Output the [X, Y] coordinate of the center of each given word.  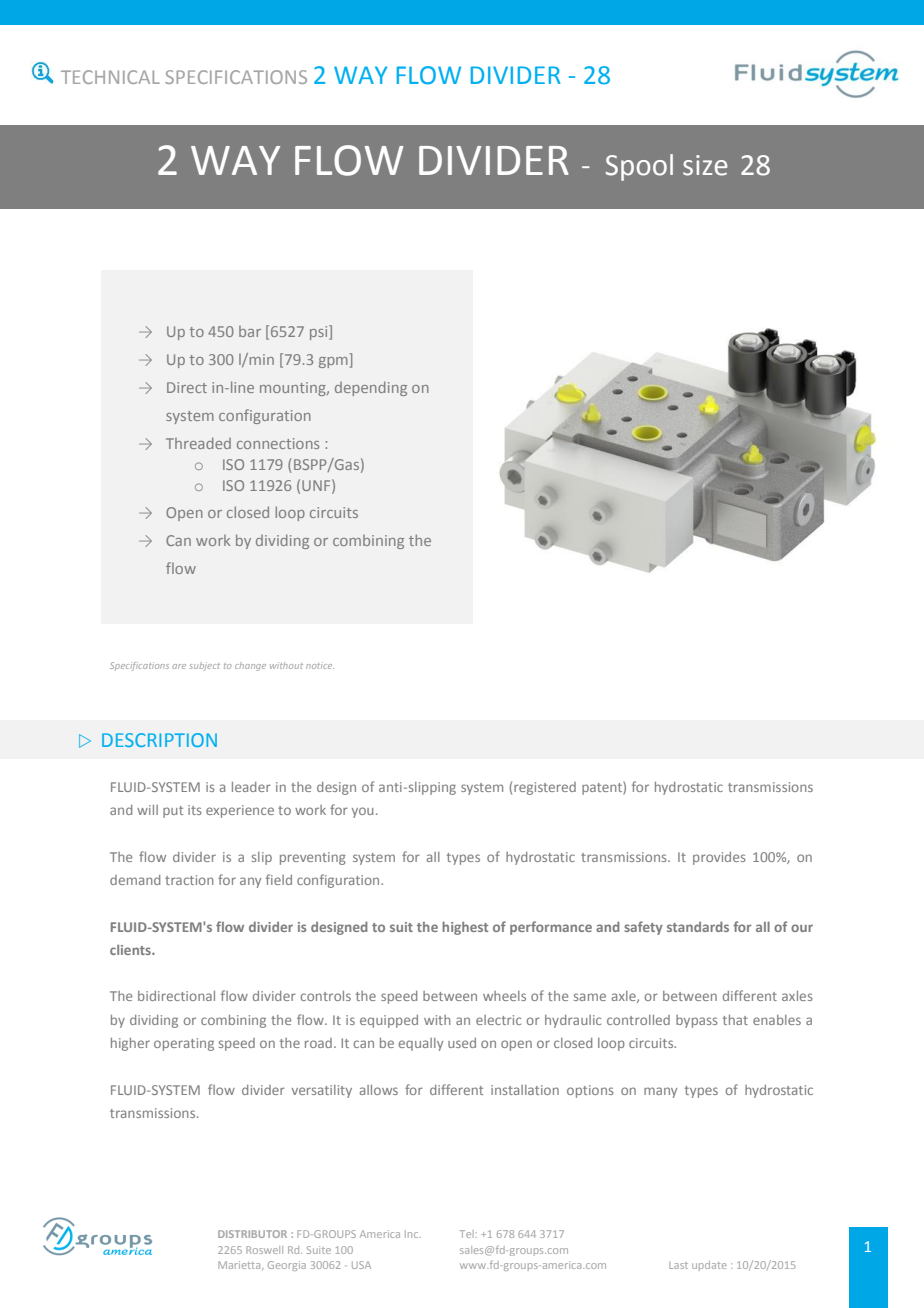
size [705, 165]
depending [371, 388]
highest [465, 928]
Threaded [198, 443]
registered [545, 788]
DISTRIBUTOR [252, 1234]
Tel [467, 1234]
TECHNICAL [110, 77]
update [709, 1266]
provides [719, 858]
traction [189, 880]
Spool [639, 167]
